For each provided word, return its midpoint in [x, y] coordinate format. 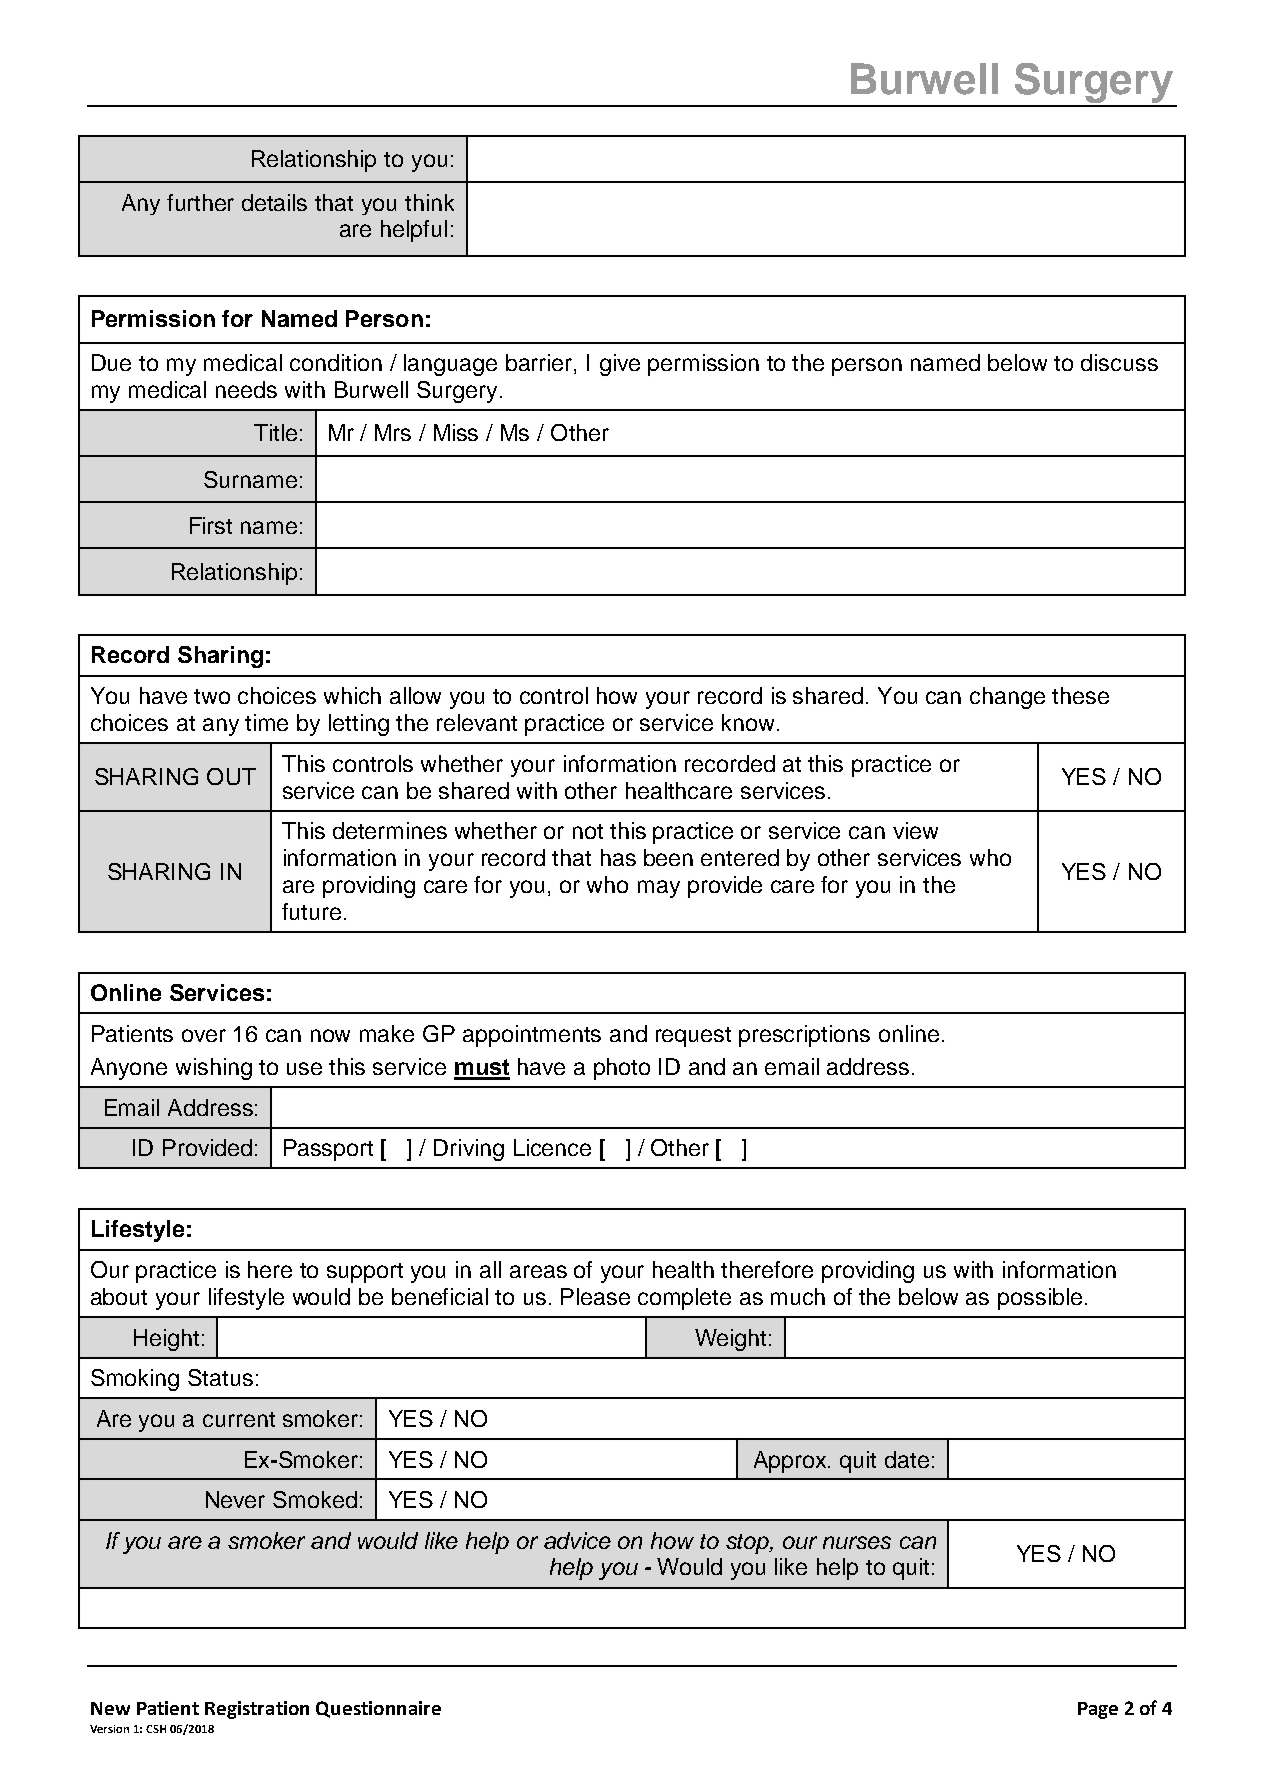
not [588, 831]
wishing [214, 1069]
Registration [257, 1710]
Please [595, 1296]
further [200, 202]
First [211, 525]
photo [622, 1069]
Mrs [393, 432]
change [1007, 698]
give [620, 365]
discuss [1119, 362]
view [915, 830]
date [907, 1459]
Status [220, 1377]
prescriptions [804, 1036]
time [266, 722]
